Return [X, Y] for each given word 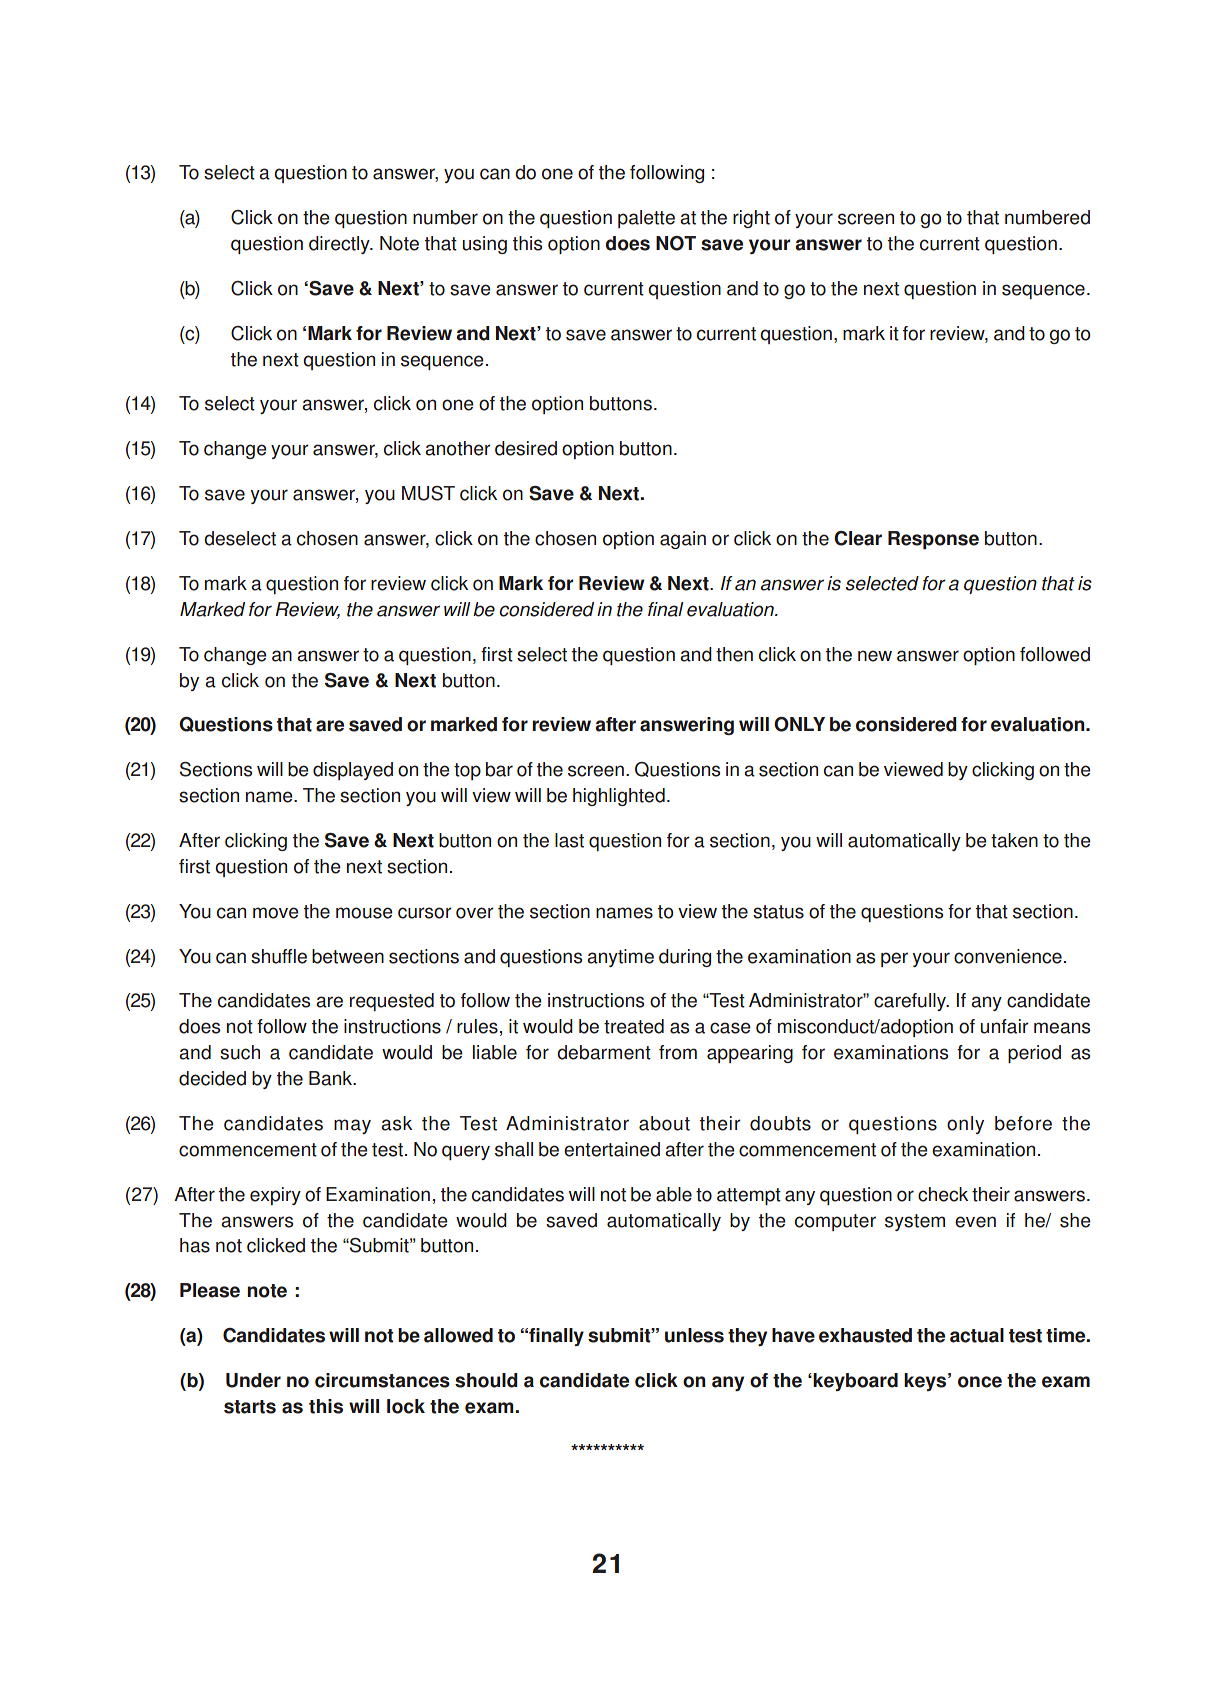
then [734, 654]
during [685, 958]
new [875, 656]
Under [253, 1380]
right [751, 219]
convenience [1008, 956]
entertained [612, 1149]
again [683, 540]
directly [340, 245]
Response [933, 540]
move [276, 913]
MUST [428, 493]
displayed [353, 771]
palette [646, 219]
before [1023, 1123]
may [352, 1126]
